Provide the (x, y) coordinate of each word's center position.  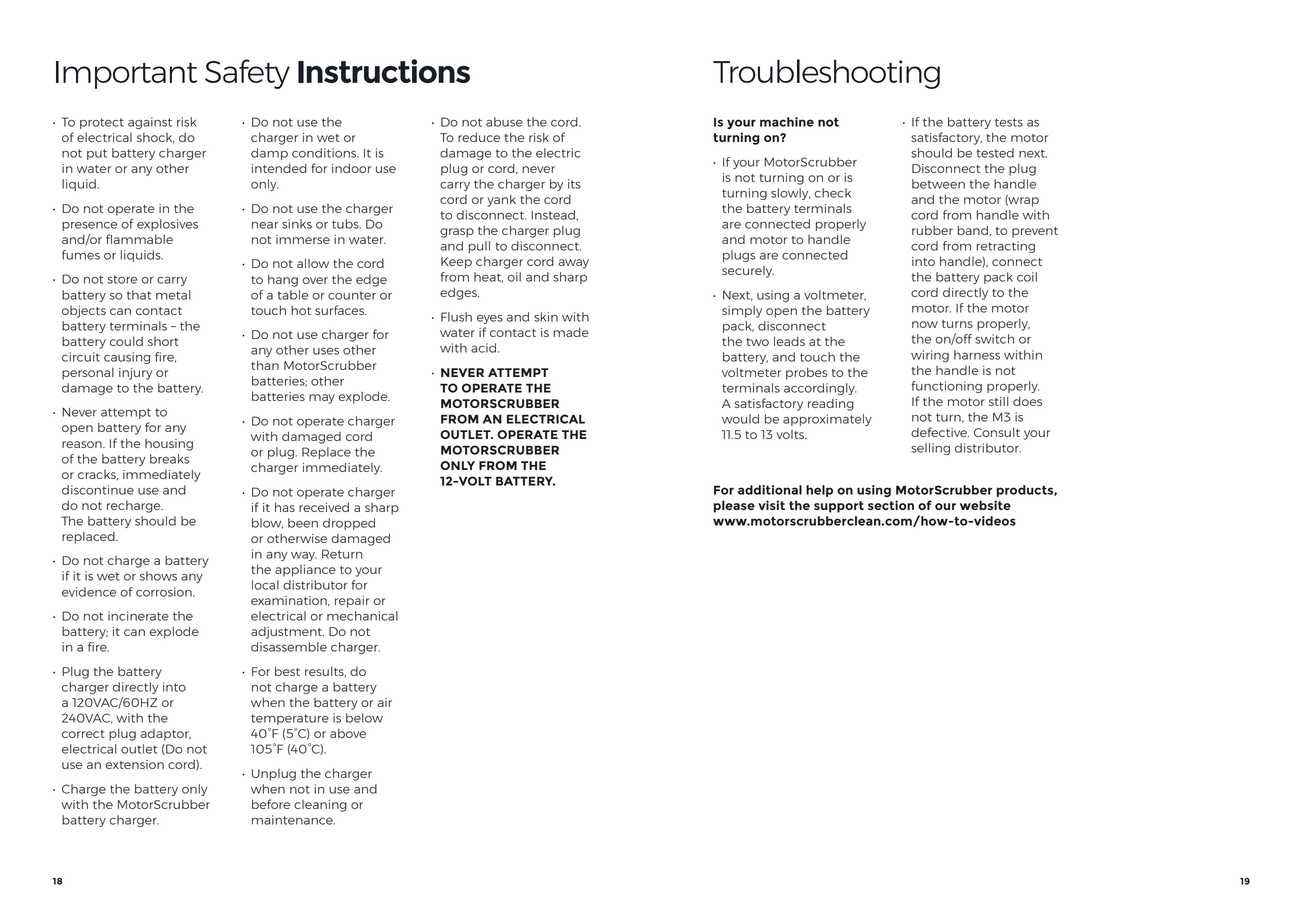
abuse (504, 122)
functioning (947, 387)
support (839, 507)
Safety (247, 74)
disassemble (289, 647)
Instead (553, 215)
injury (135, 374)
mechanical (362, 616)
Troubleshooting (826, 74)
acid (483, 348)
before (271, 804)
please (734, 506)
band (973, 230)
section (891, 505)
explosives (167, 225)
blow (267, 523)
